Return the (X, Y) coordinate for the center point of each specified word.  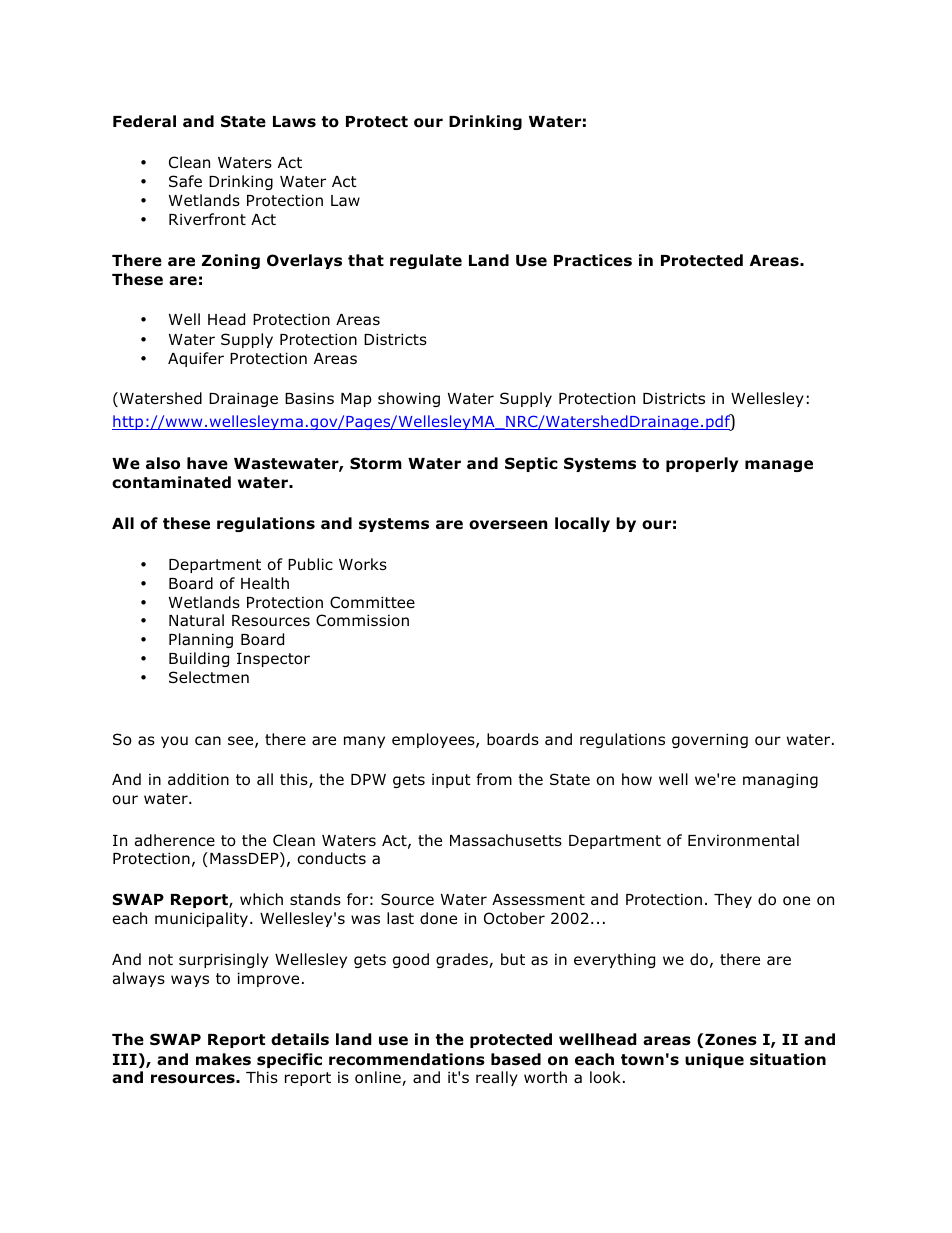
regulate (426, 261)
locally (582, 524)
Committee (372, 602)
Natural (196, 620)
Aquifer (196, 359)
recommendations (407, 1059)
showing (409, 399)
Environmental (743, 840)
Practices (593, 260)
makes (223, 1059)
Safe (185, 181)
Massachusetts (506, 840)
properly (702, 464)
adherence (175, 840)
